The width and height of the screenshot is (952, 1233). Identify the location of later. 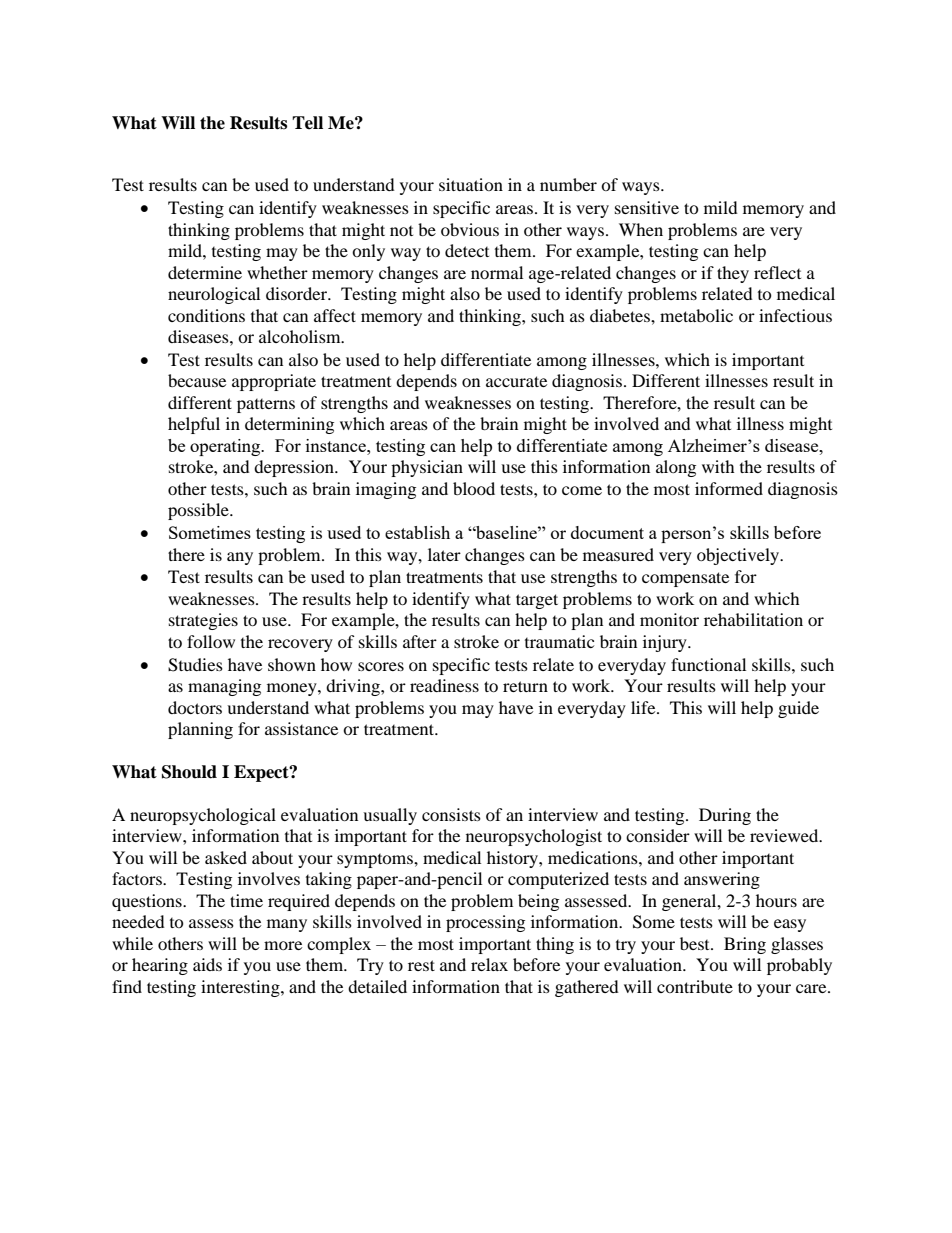
(444, 554).
